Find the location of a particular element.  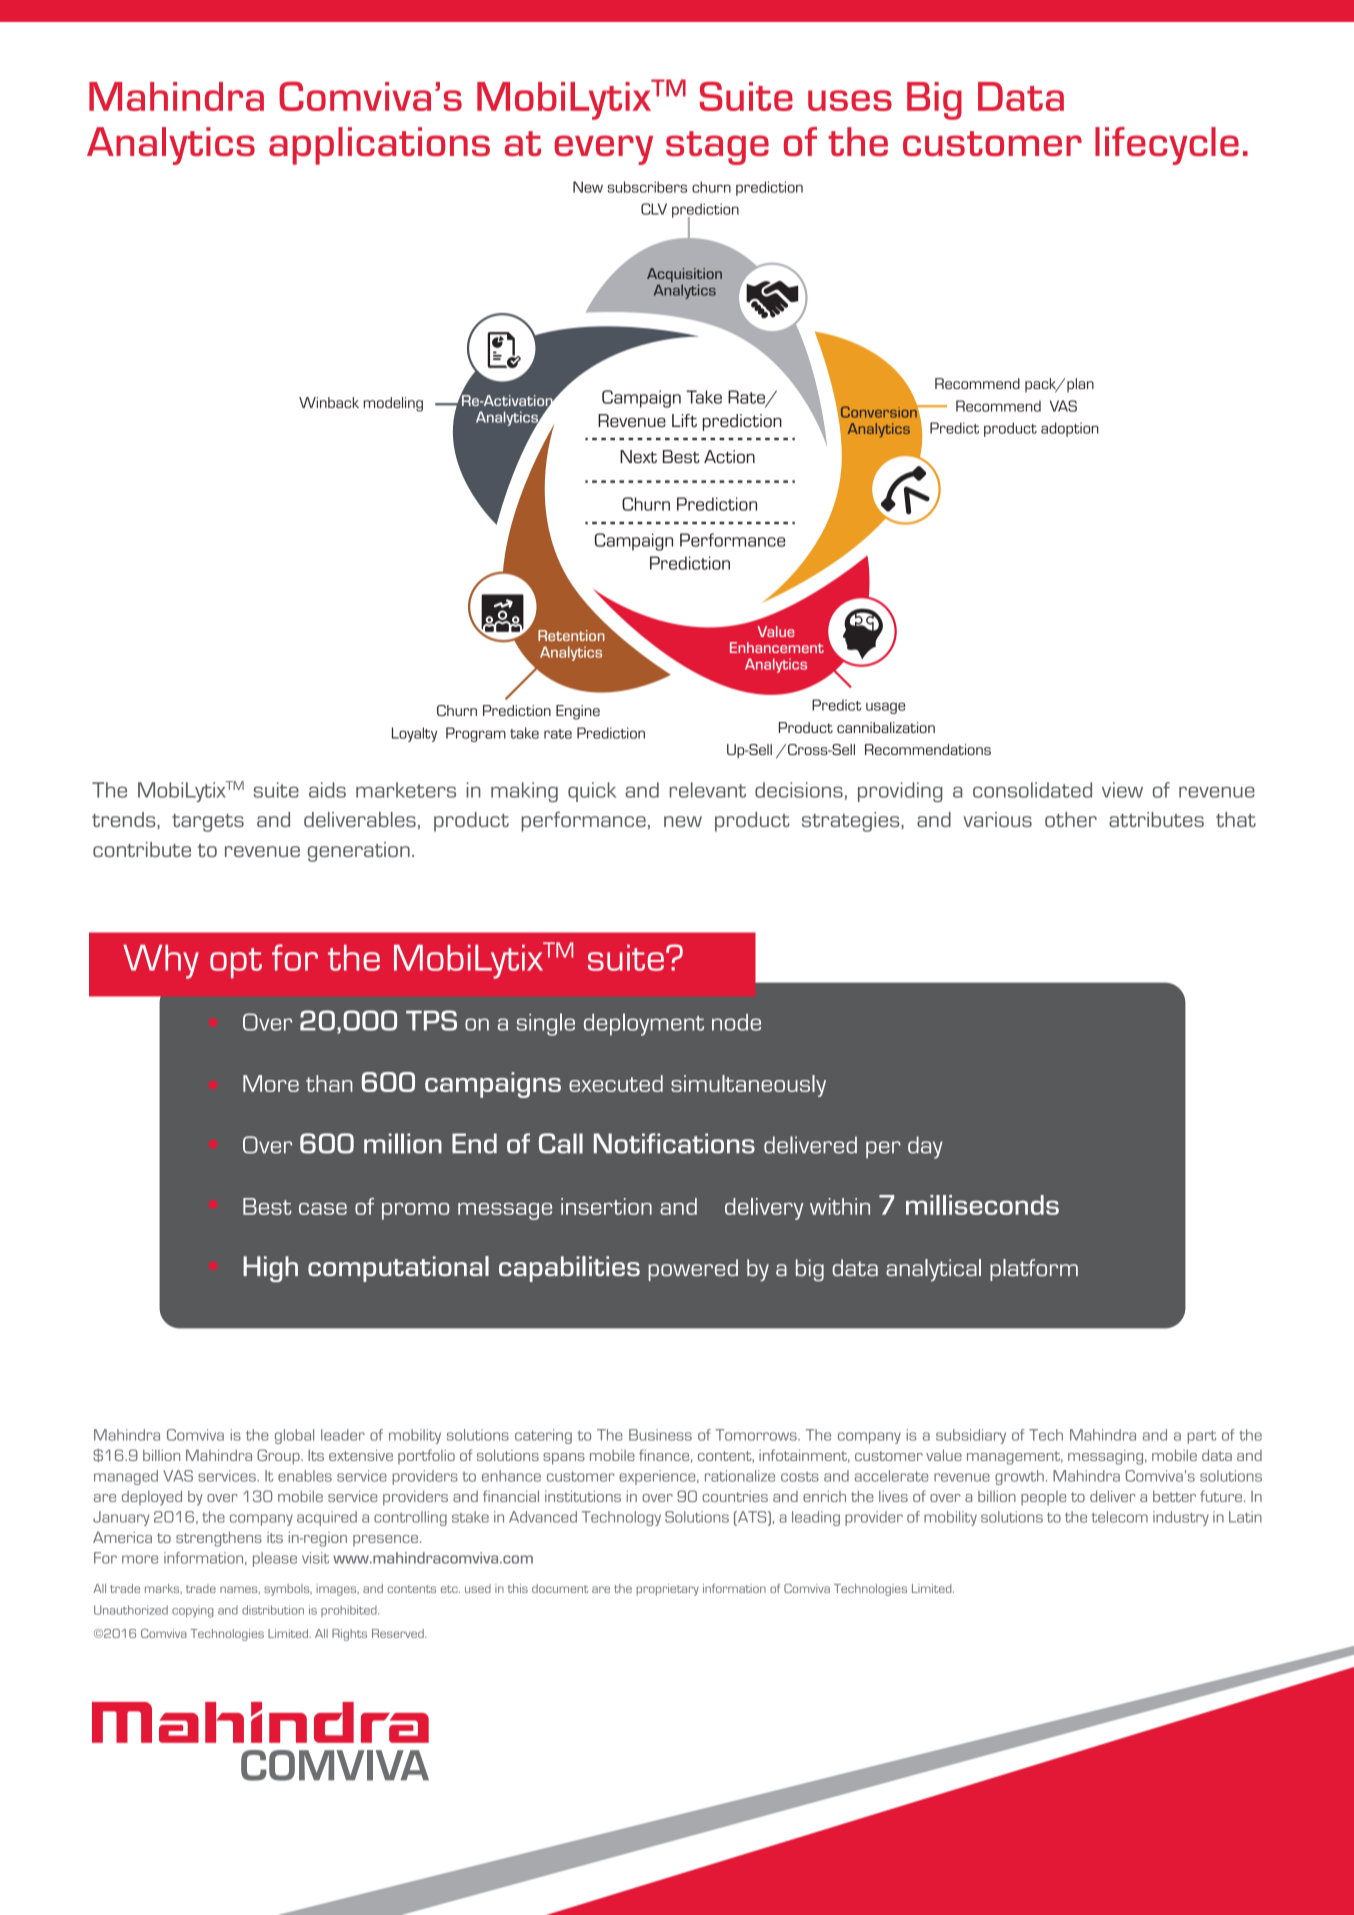

symbols is located at coordinates (288, 1590).
